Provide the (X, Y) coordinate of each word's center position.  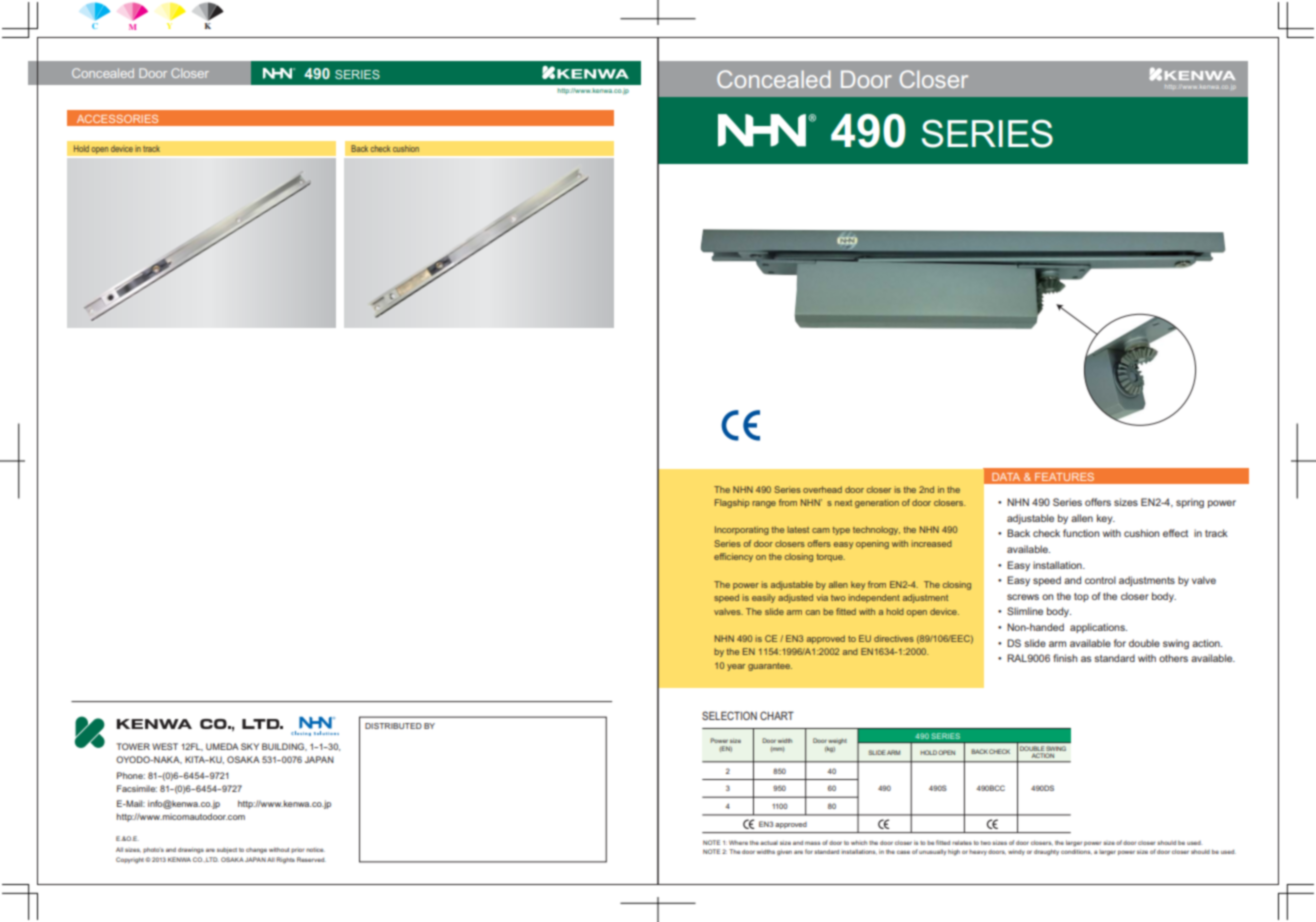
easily (763, 598)
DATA (1006, 477)
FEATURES (1064, 477)
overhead (822, 489)
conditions (1076, 852)
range (764, 504)
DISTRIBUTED (393, 726)
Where (738, 842)
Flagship (732, 503)
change (256, 851)
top (1081, 597)
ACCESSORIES (117, 119)
